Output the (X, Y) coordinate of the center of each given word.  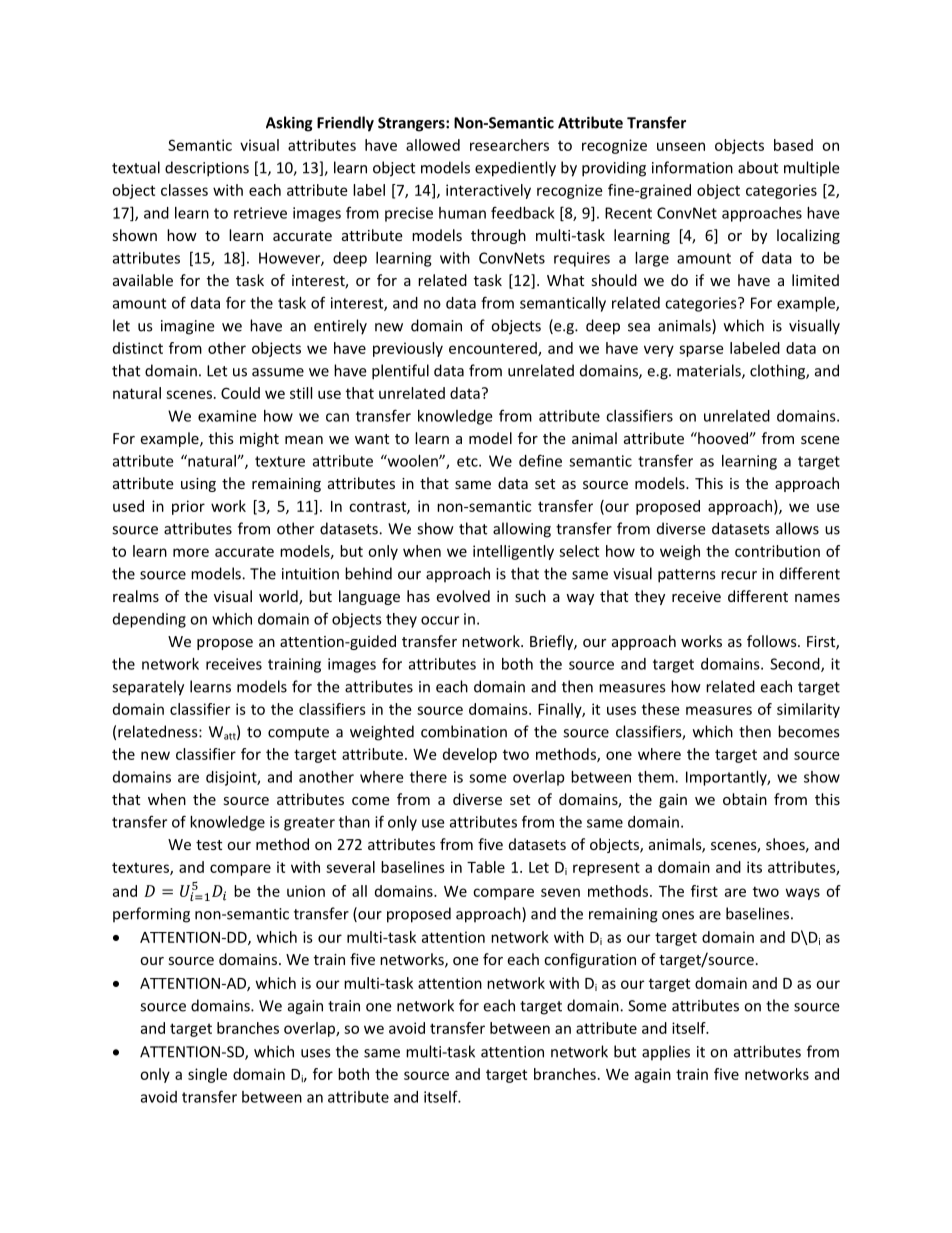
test (209, 845)
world (279, 597)
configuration (590, 960)
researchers (509, 145)
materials (710, 371)
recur (739, 575)
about (758, 167)
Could (240, 393)
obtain (745, 799)
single (207, 1075)
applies (666, 1053)
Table (486, 867)
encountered (494, 349)
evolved (463, 596)
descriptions (207, 169)
